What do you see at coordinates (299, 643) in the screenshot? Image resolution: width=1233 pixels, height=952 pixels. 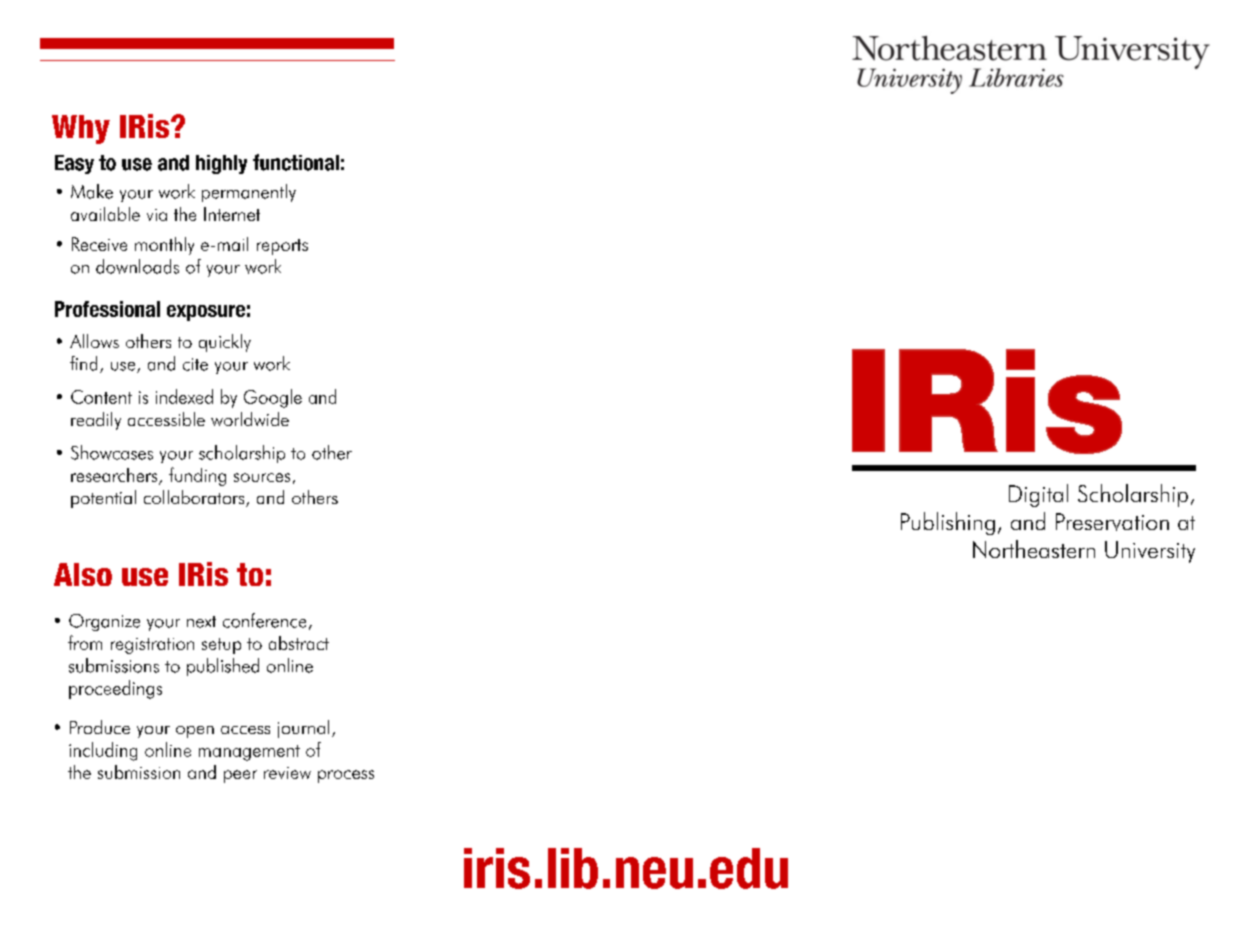 I see `abstract` at bounding box center [299, 643].
